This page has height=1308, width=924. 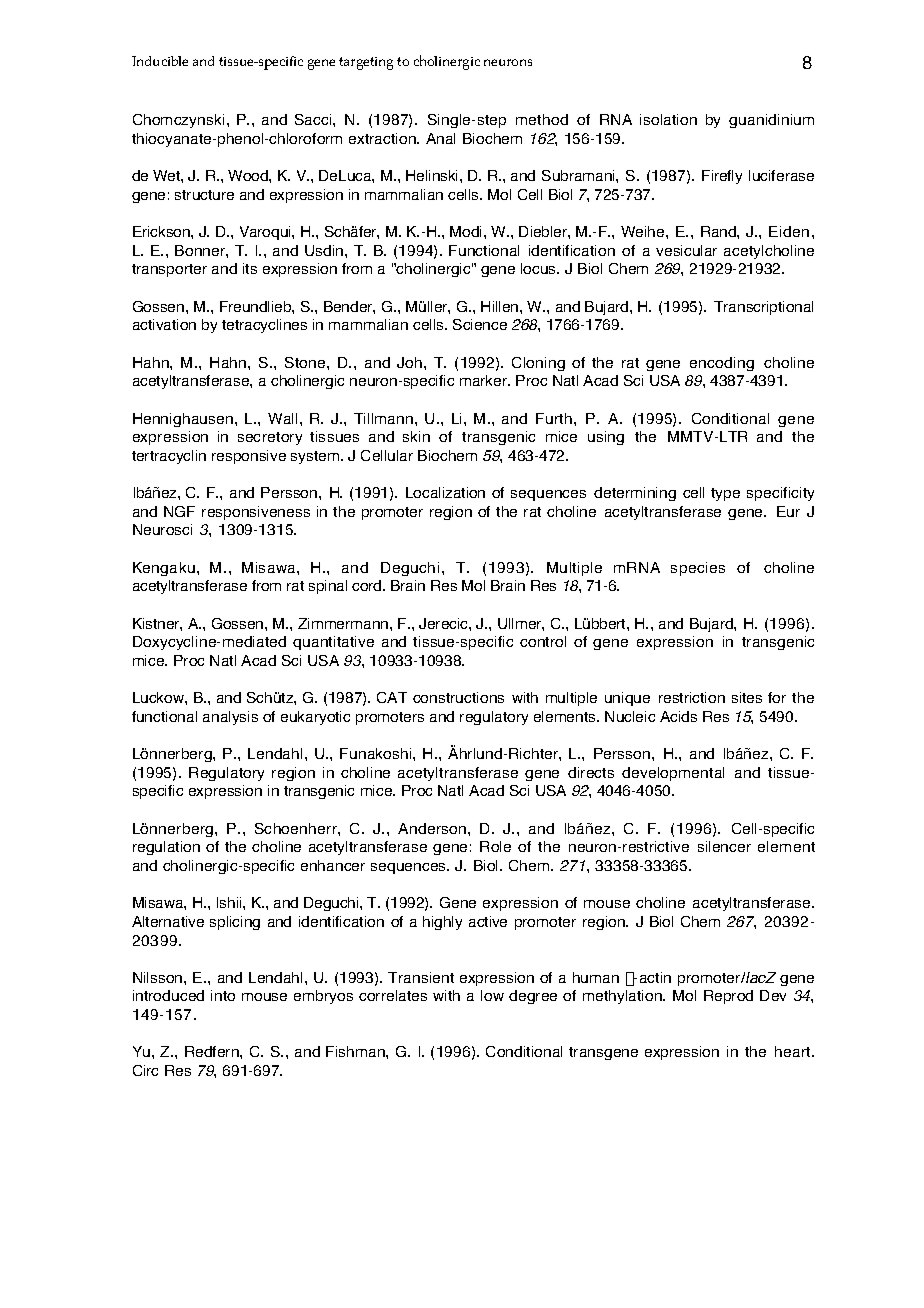 What do you see at coordinates (160, 61) in the page?
I see `Inducible` at bounding box center [160, 61].
